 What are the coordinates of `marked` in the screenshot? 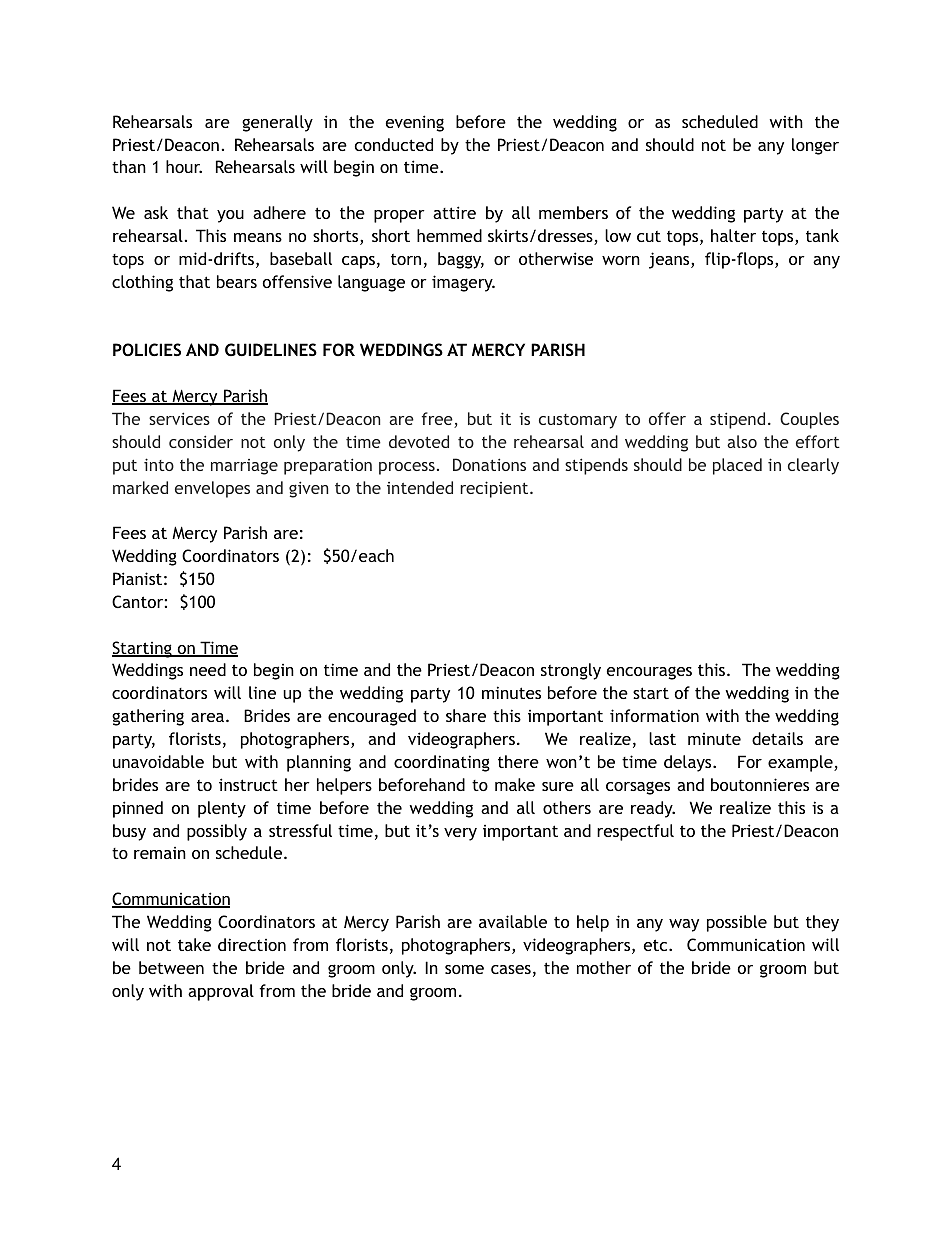 It's located at (140, 487).
